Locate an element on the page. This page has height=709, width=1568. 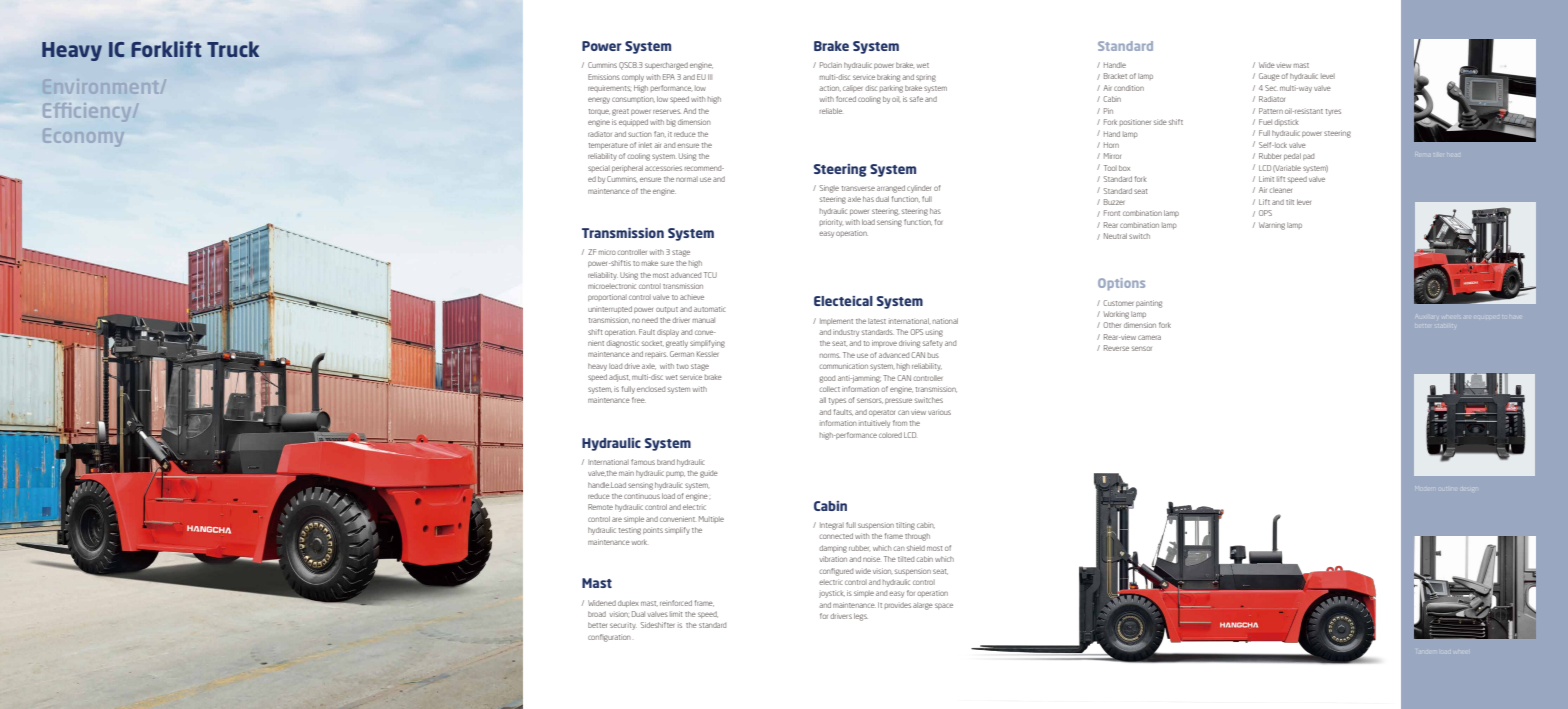
camera is located at coordinates (1149, 337).
